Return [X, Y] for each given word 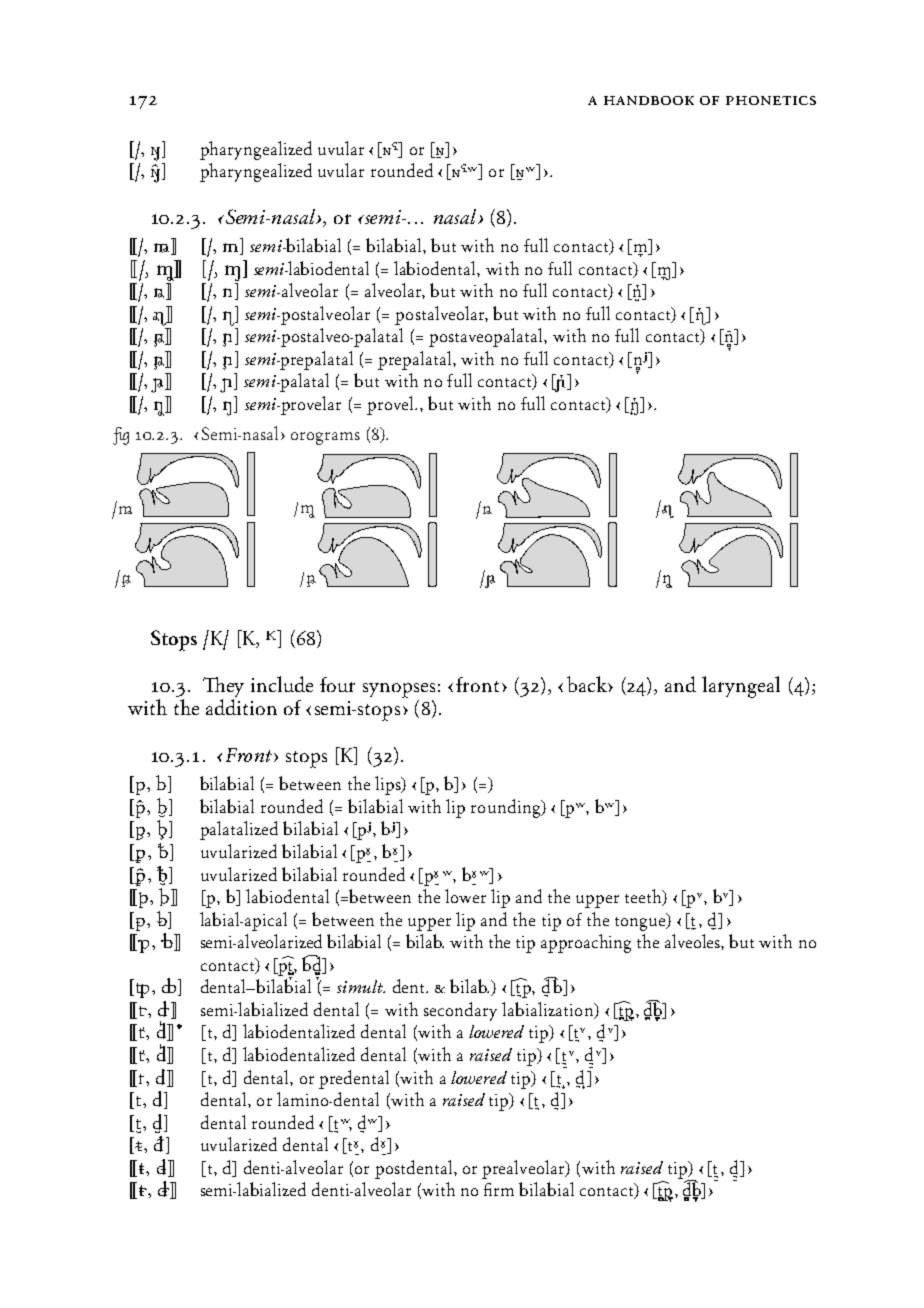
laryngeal [741, 687]
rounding [507, 808]
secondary [460, 1011]
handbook [649, 100]
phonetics [771, 100]
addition [241, 707]
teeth [644, 897]
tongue [641, 922]
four [337, 684]
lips [389, 785]
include [282, 684]
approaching [586, 943]
